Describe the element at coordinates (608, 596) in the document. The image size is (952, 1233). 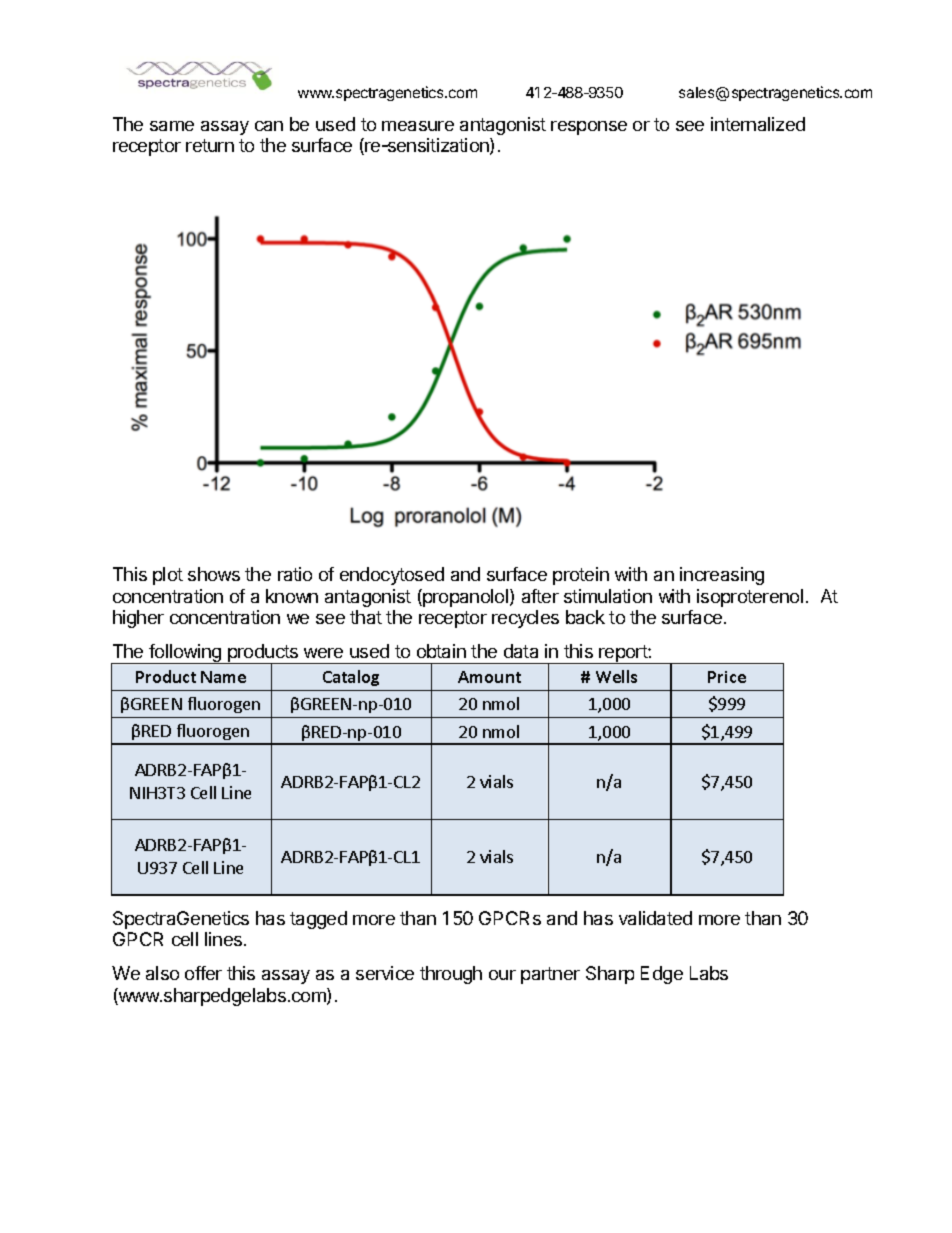
I see `stimulation` at that location.
